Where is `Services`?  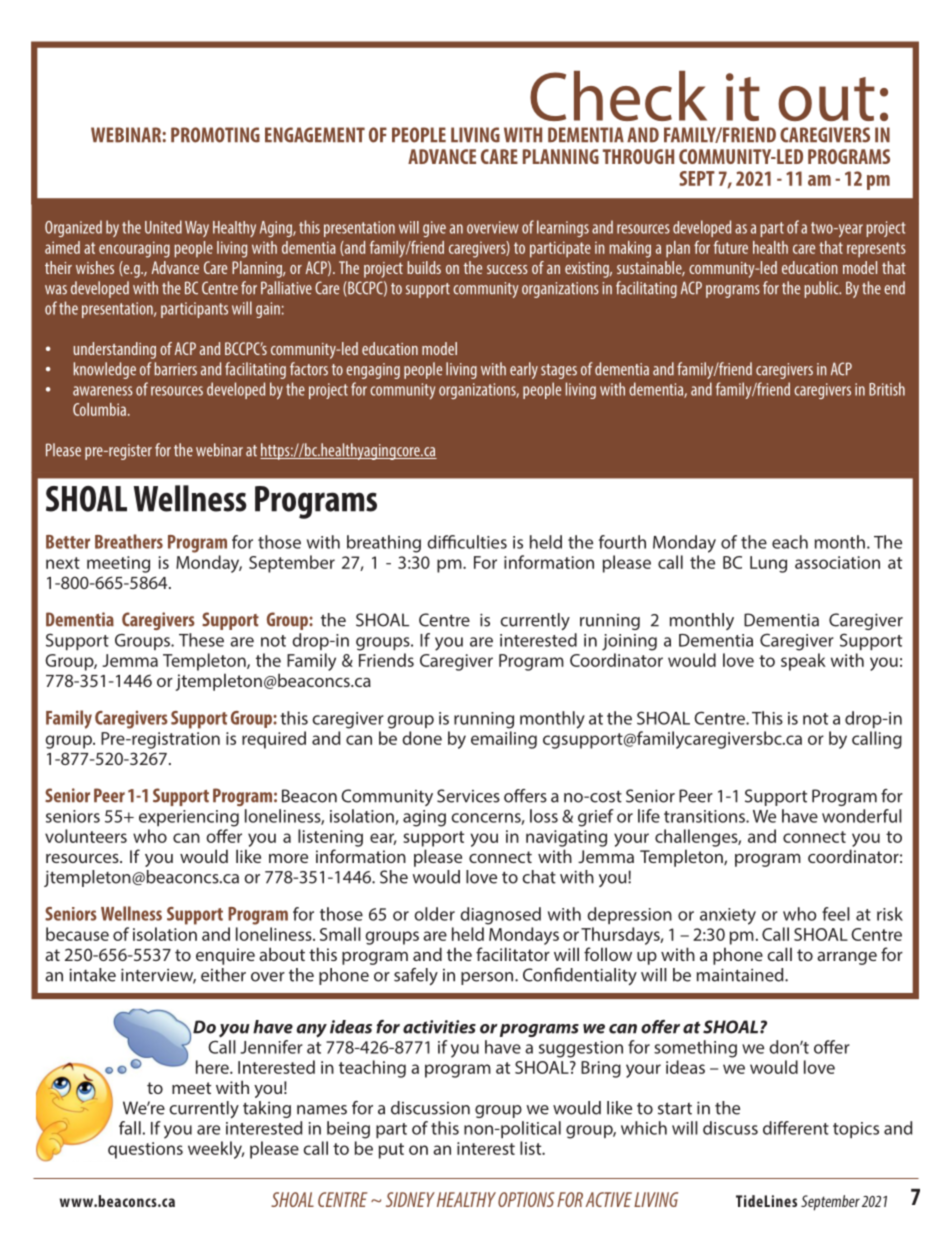
Services is located at coordinates (468, 796).
